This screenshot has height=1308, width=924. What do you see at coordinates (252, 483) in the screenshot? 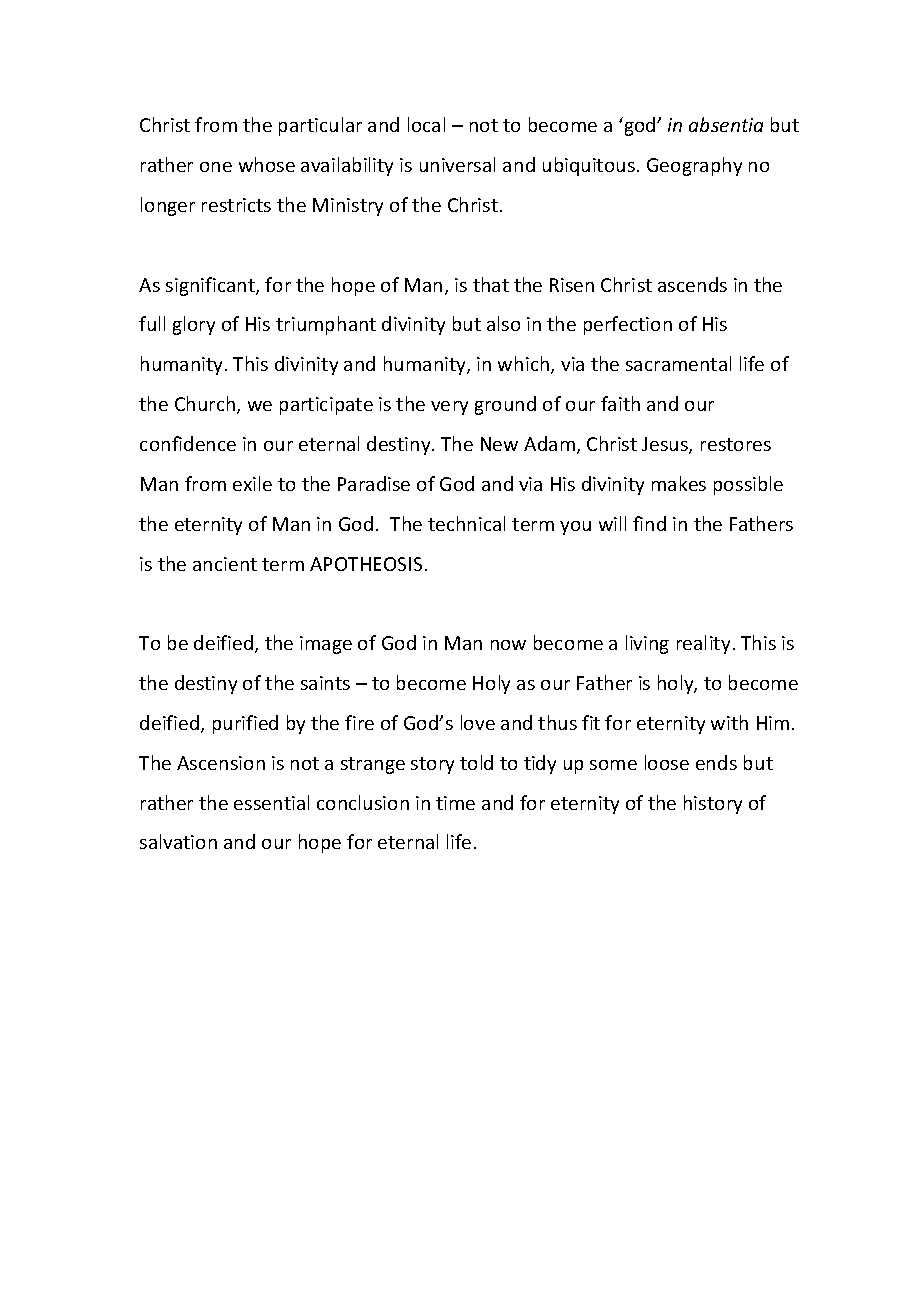
I see `exile` at bounding box center [252, 483].
